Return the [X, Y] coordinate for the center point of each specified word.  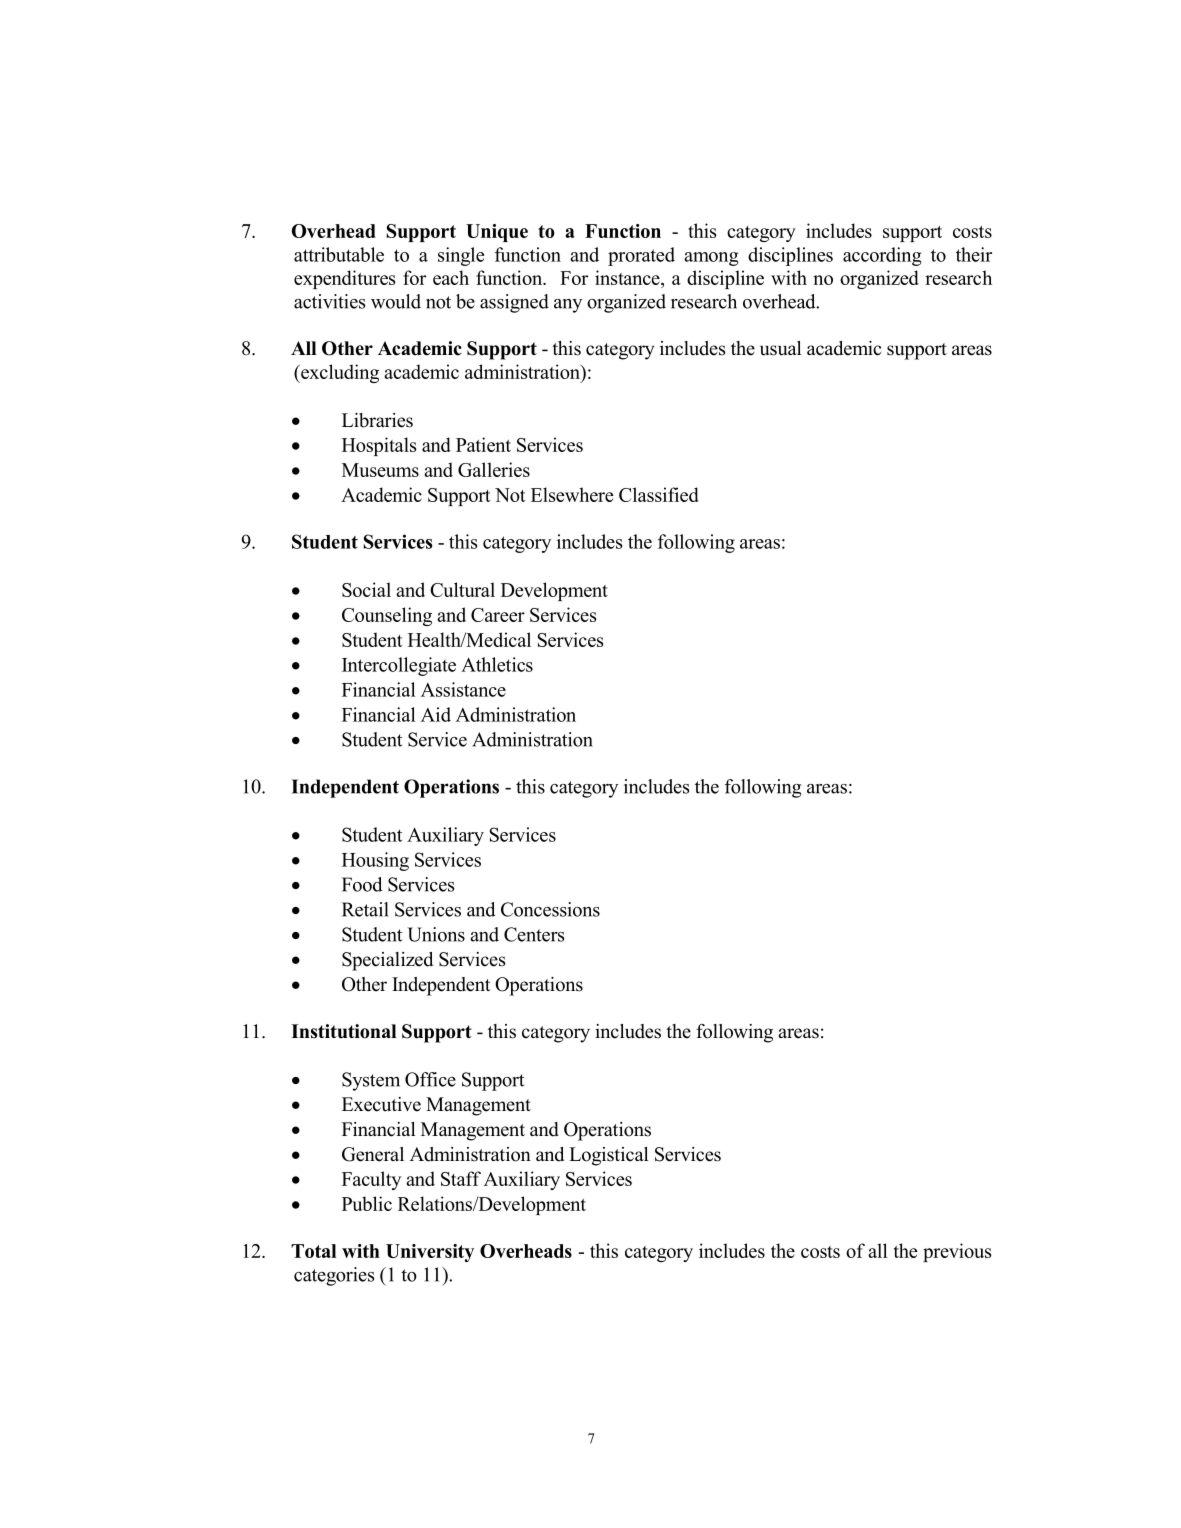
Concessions [550, 909]
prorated [641, 256]
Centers [534, 934]
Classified [659, 494]
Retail [365, 909]
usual [781, 348]
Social [366, 589]
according [882, 256]
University [430, 1253]
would [396, 301]
